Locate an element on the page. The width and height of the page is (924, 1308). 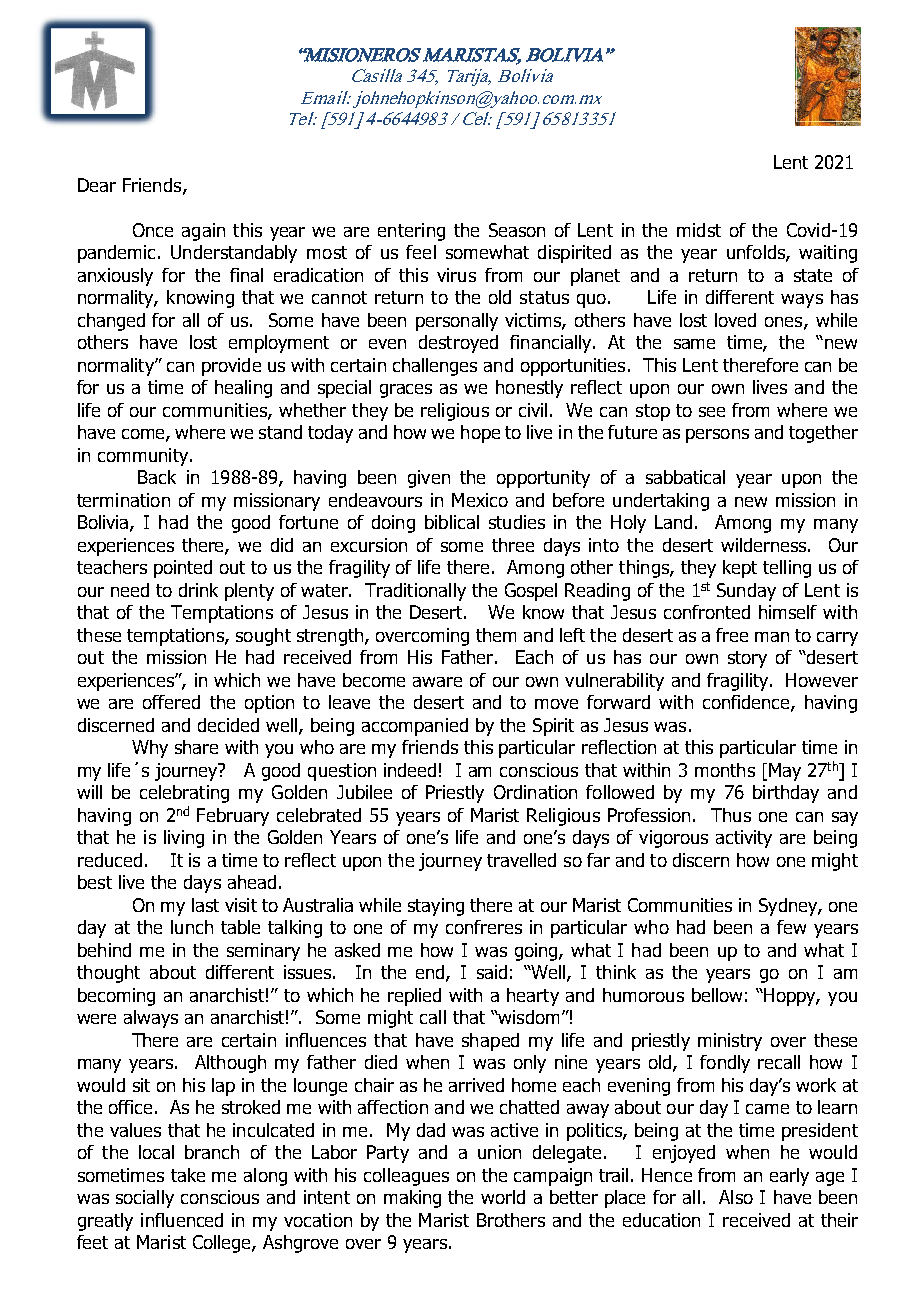
activity is located at coordinates (744, 839).
